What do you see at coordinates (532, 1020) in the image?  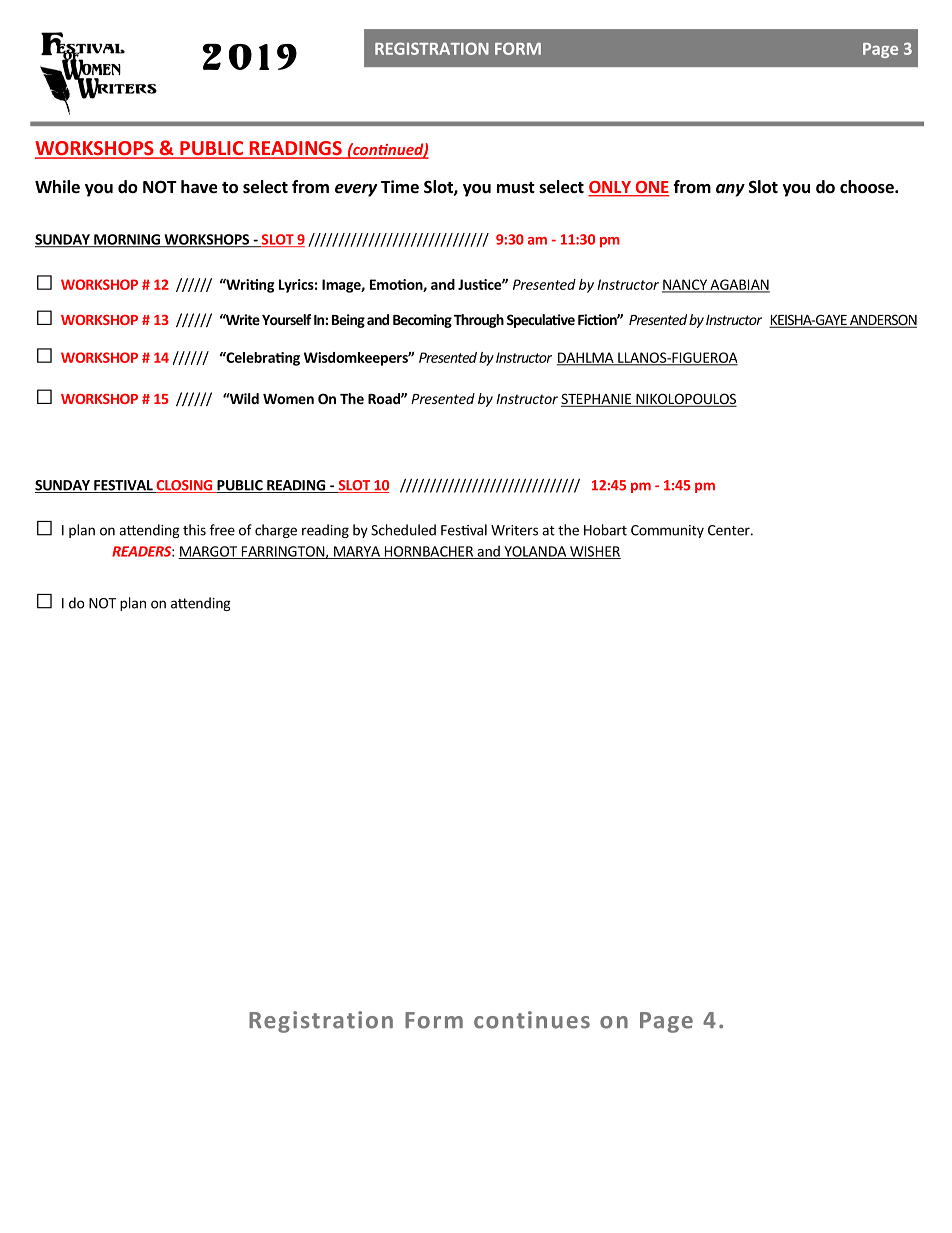 I see `continues` at bounding box center [532, 1020].
